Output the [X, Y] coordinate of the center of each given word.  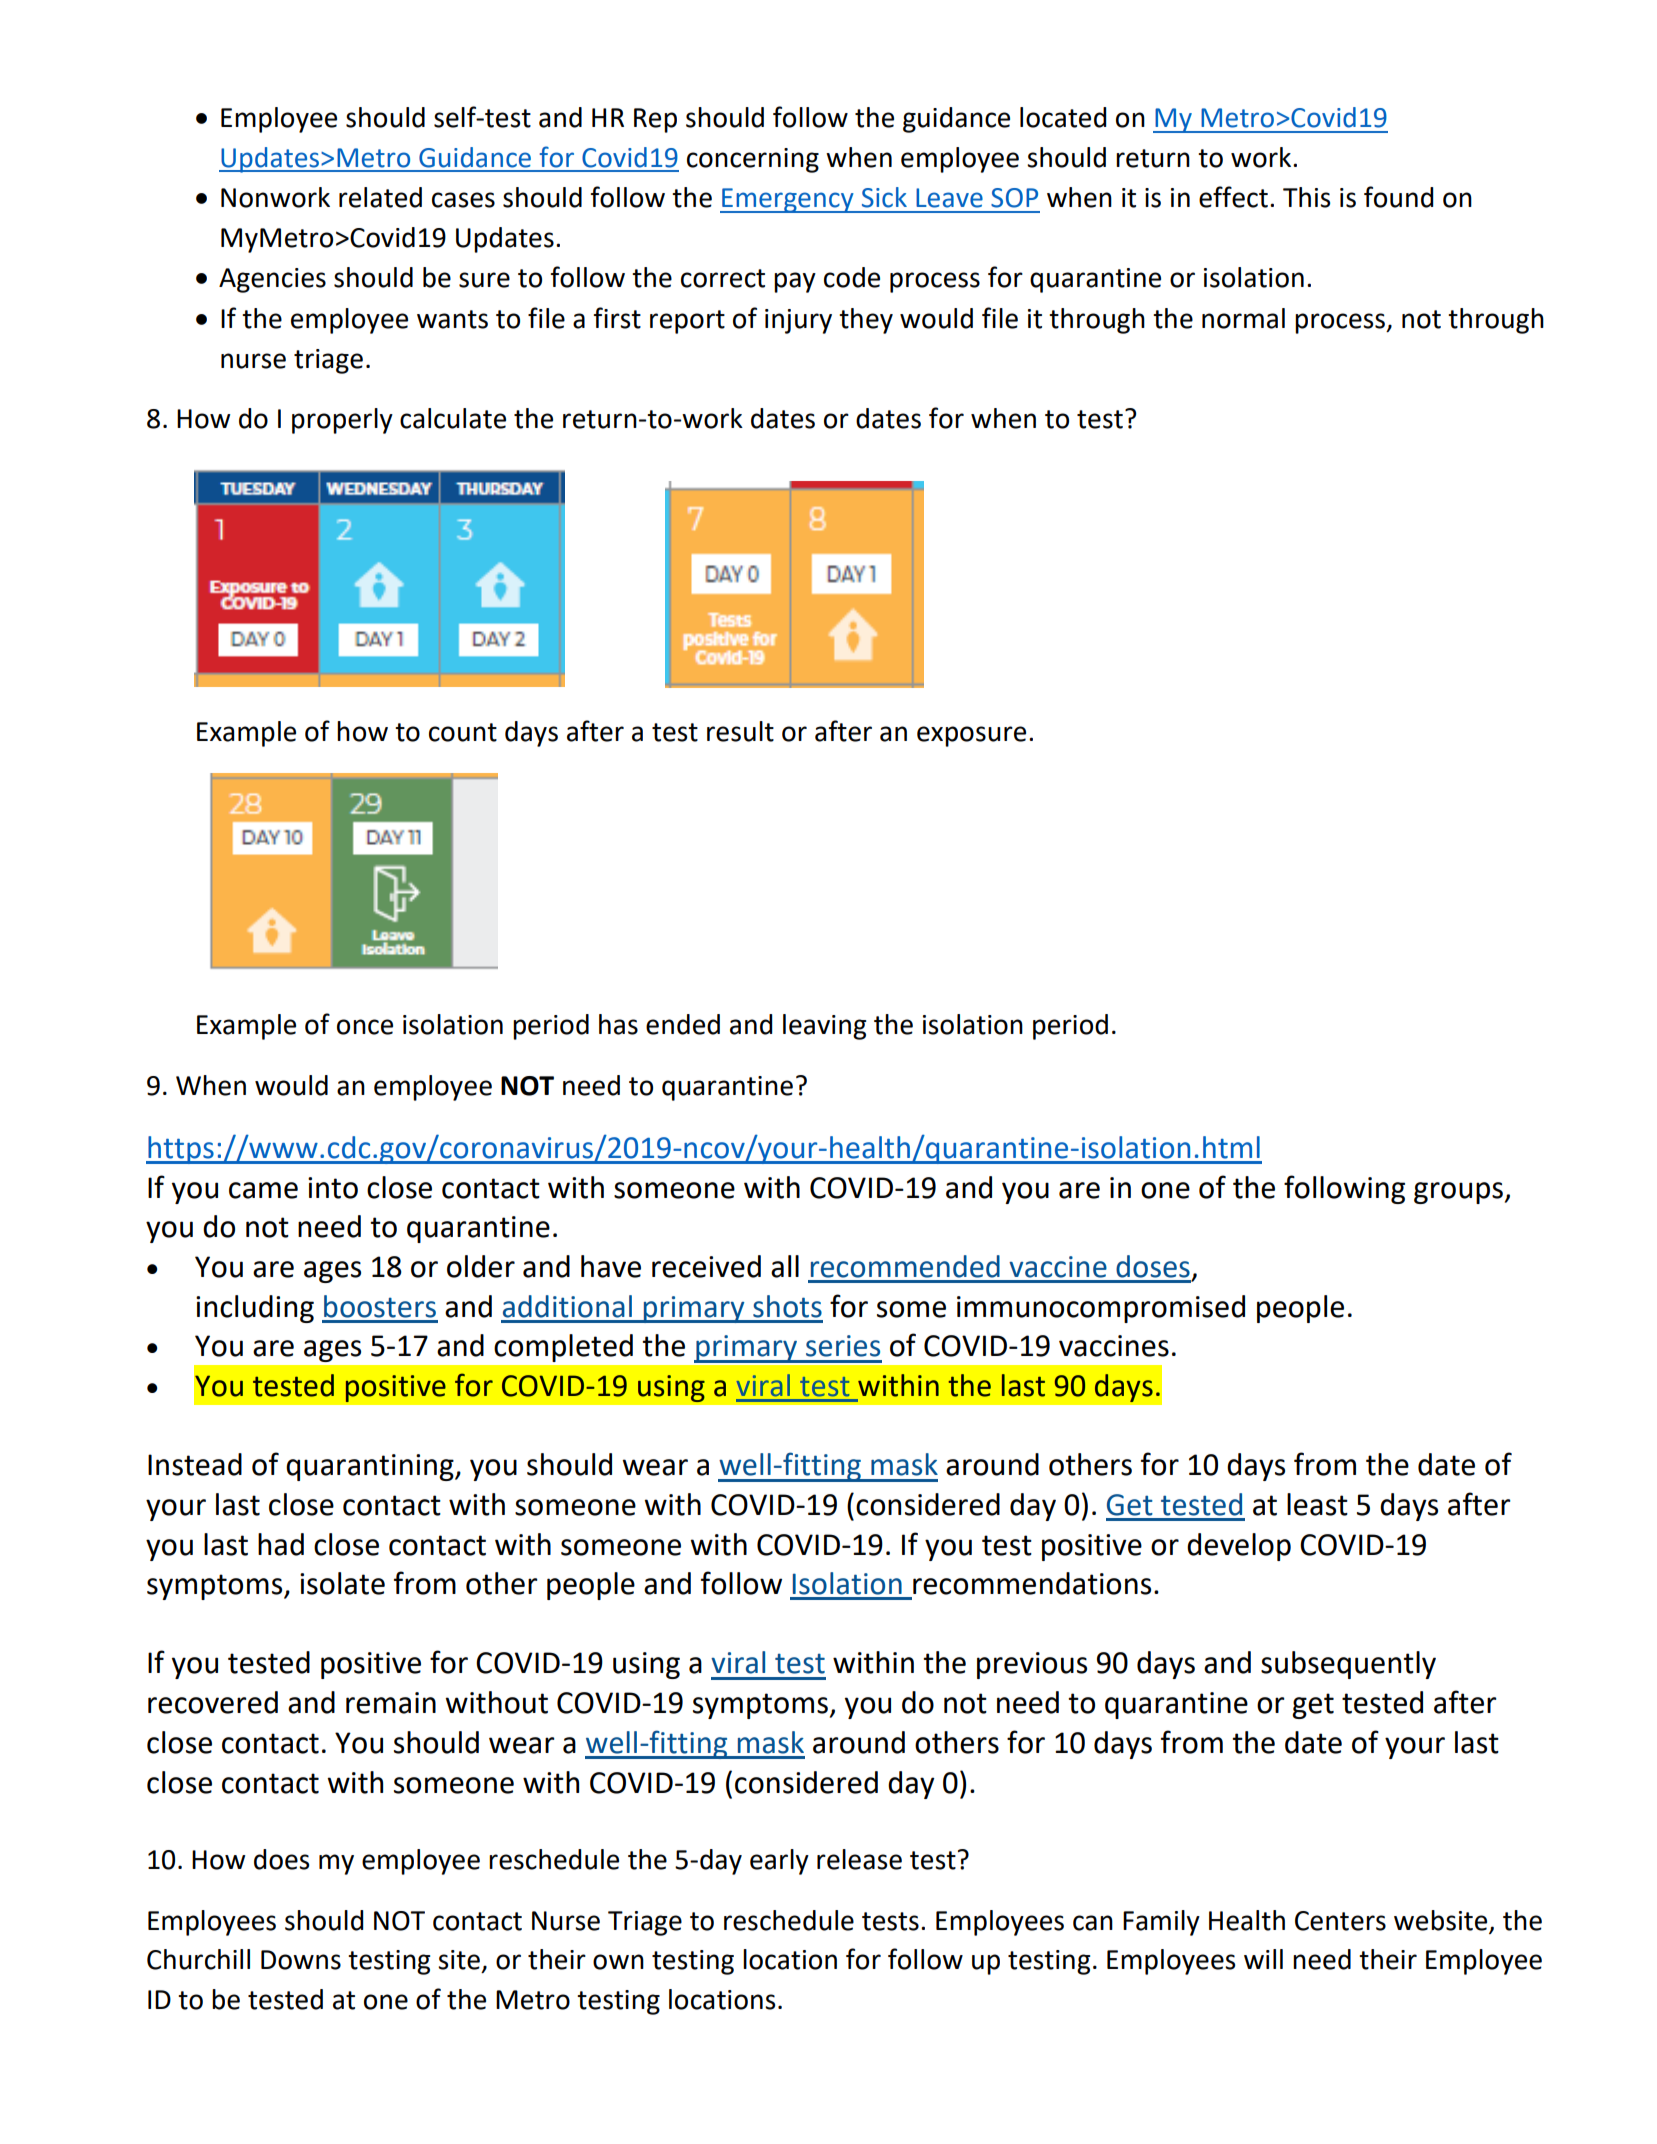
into [333, 1188]
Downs [301, 1960]
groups [1458, 1193]
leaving [824, 1027]
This [1306, 197]
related [380, 197]
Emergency [788, 200]
